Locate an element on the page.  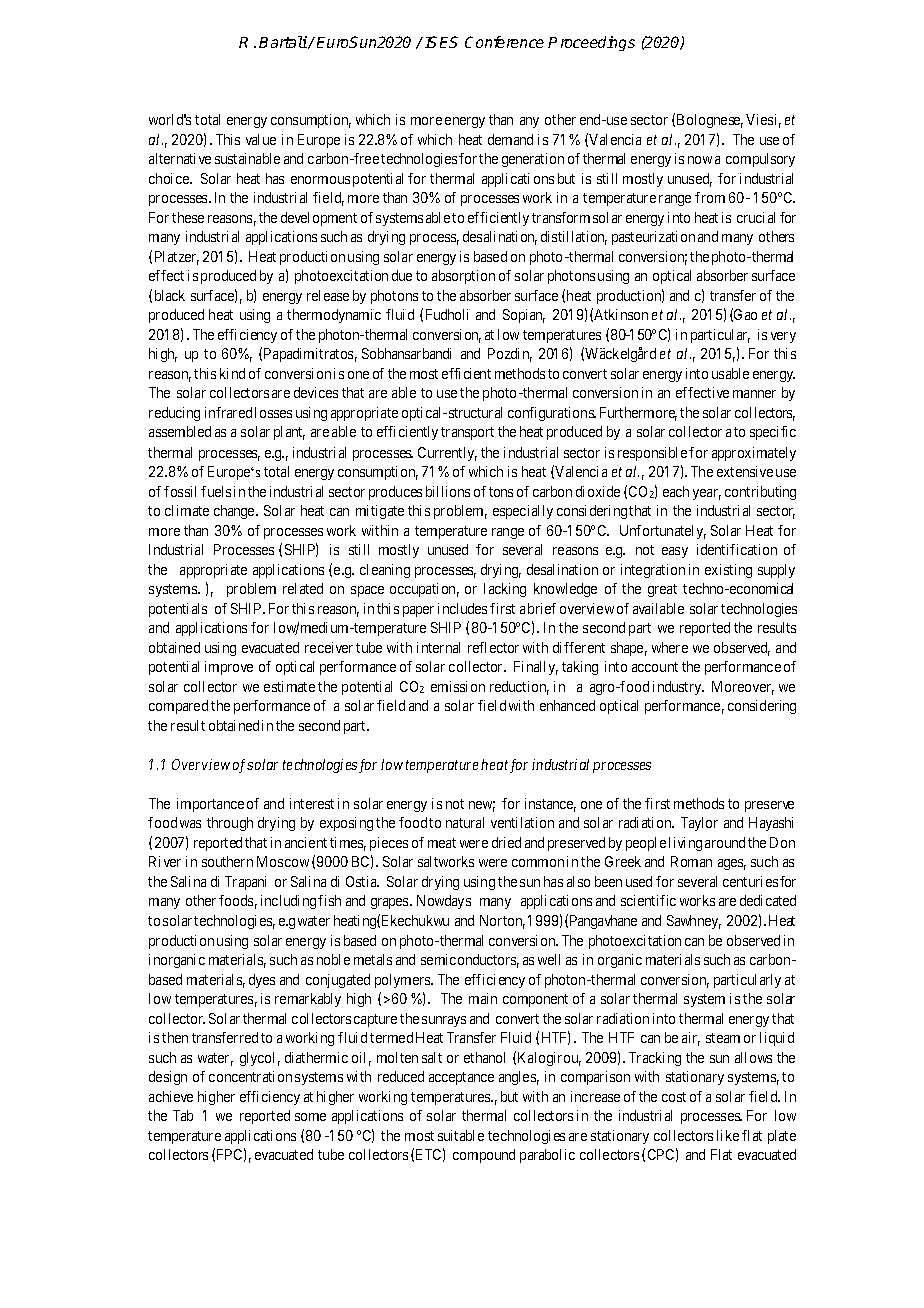
concentration is located at coordinates (250, 1076).
